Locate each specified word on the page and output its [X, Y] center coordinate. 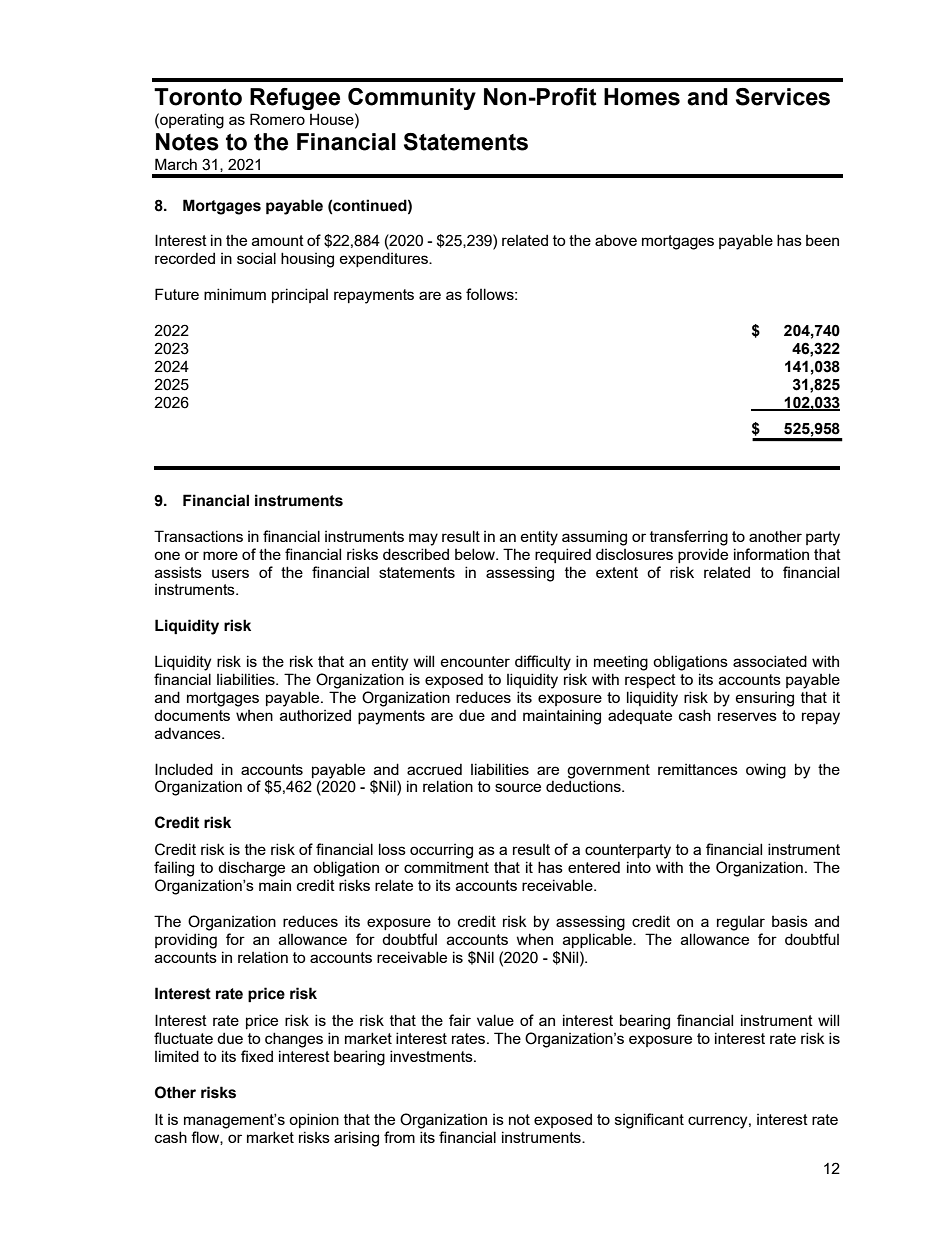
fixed [257, 1056]
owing [766, 771]
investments [432, 1056]
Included [184, 769]
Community [412, 99]
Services [783, 97]
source [518, 787]
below [476, 554]
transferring [689, 538]
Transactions [198, 536]
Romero [277, 119]
